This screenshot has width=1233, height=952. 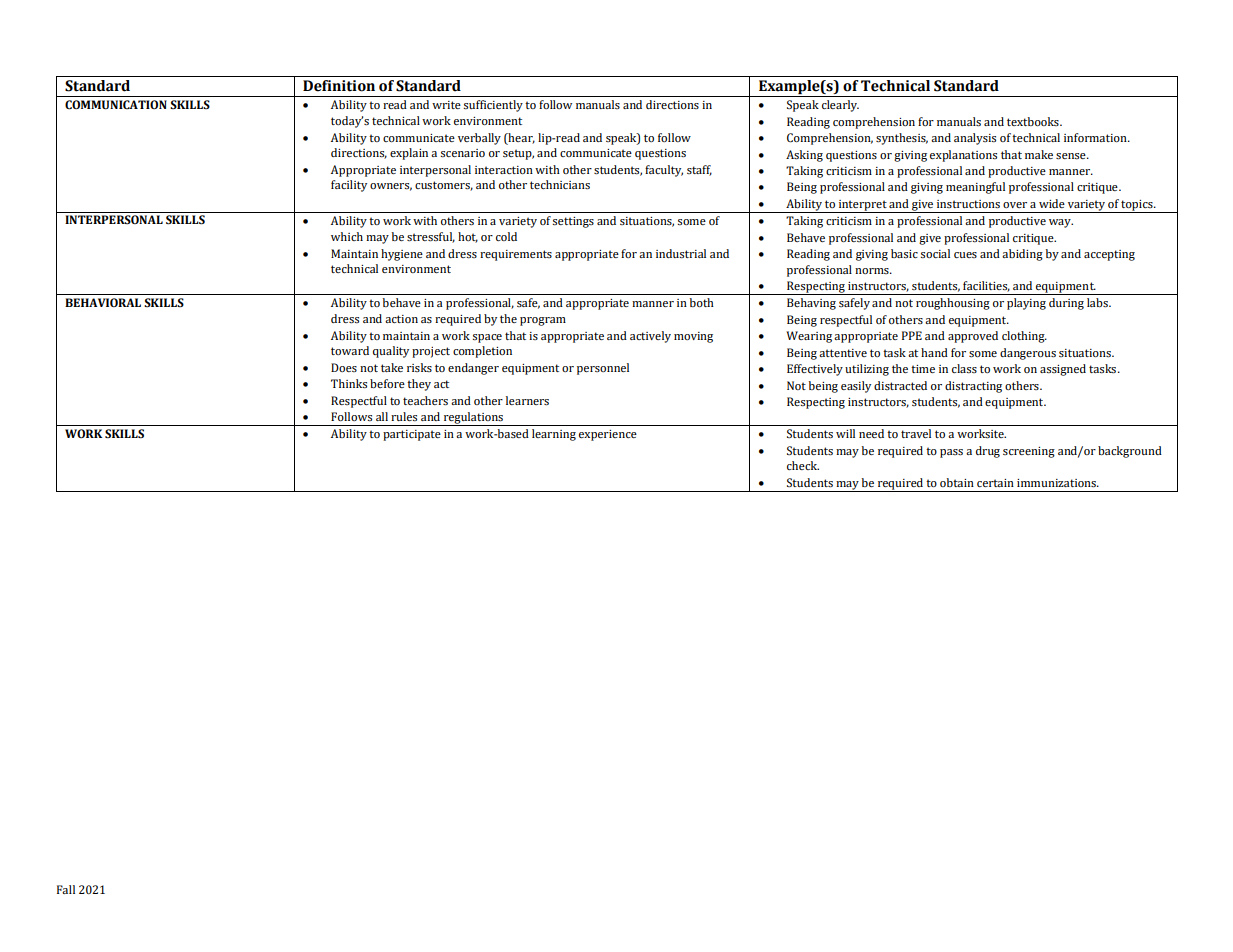 I want to click on abiding, so click(x=1022, y=255).
